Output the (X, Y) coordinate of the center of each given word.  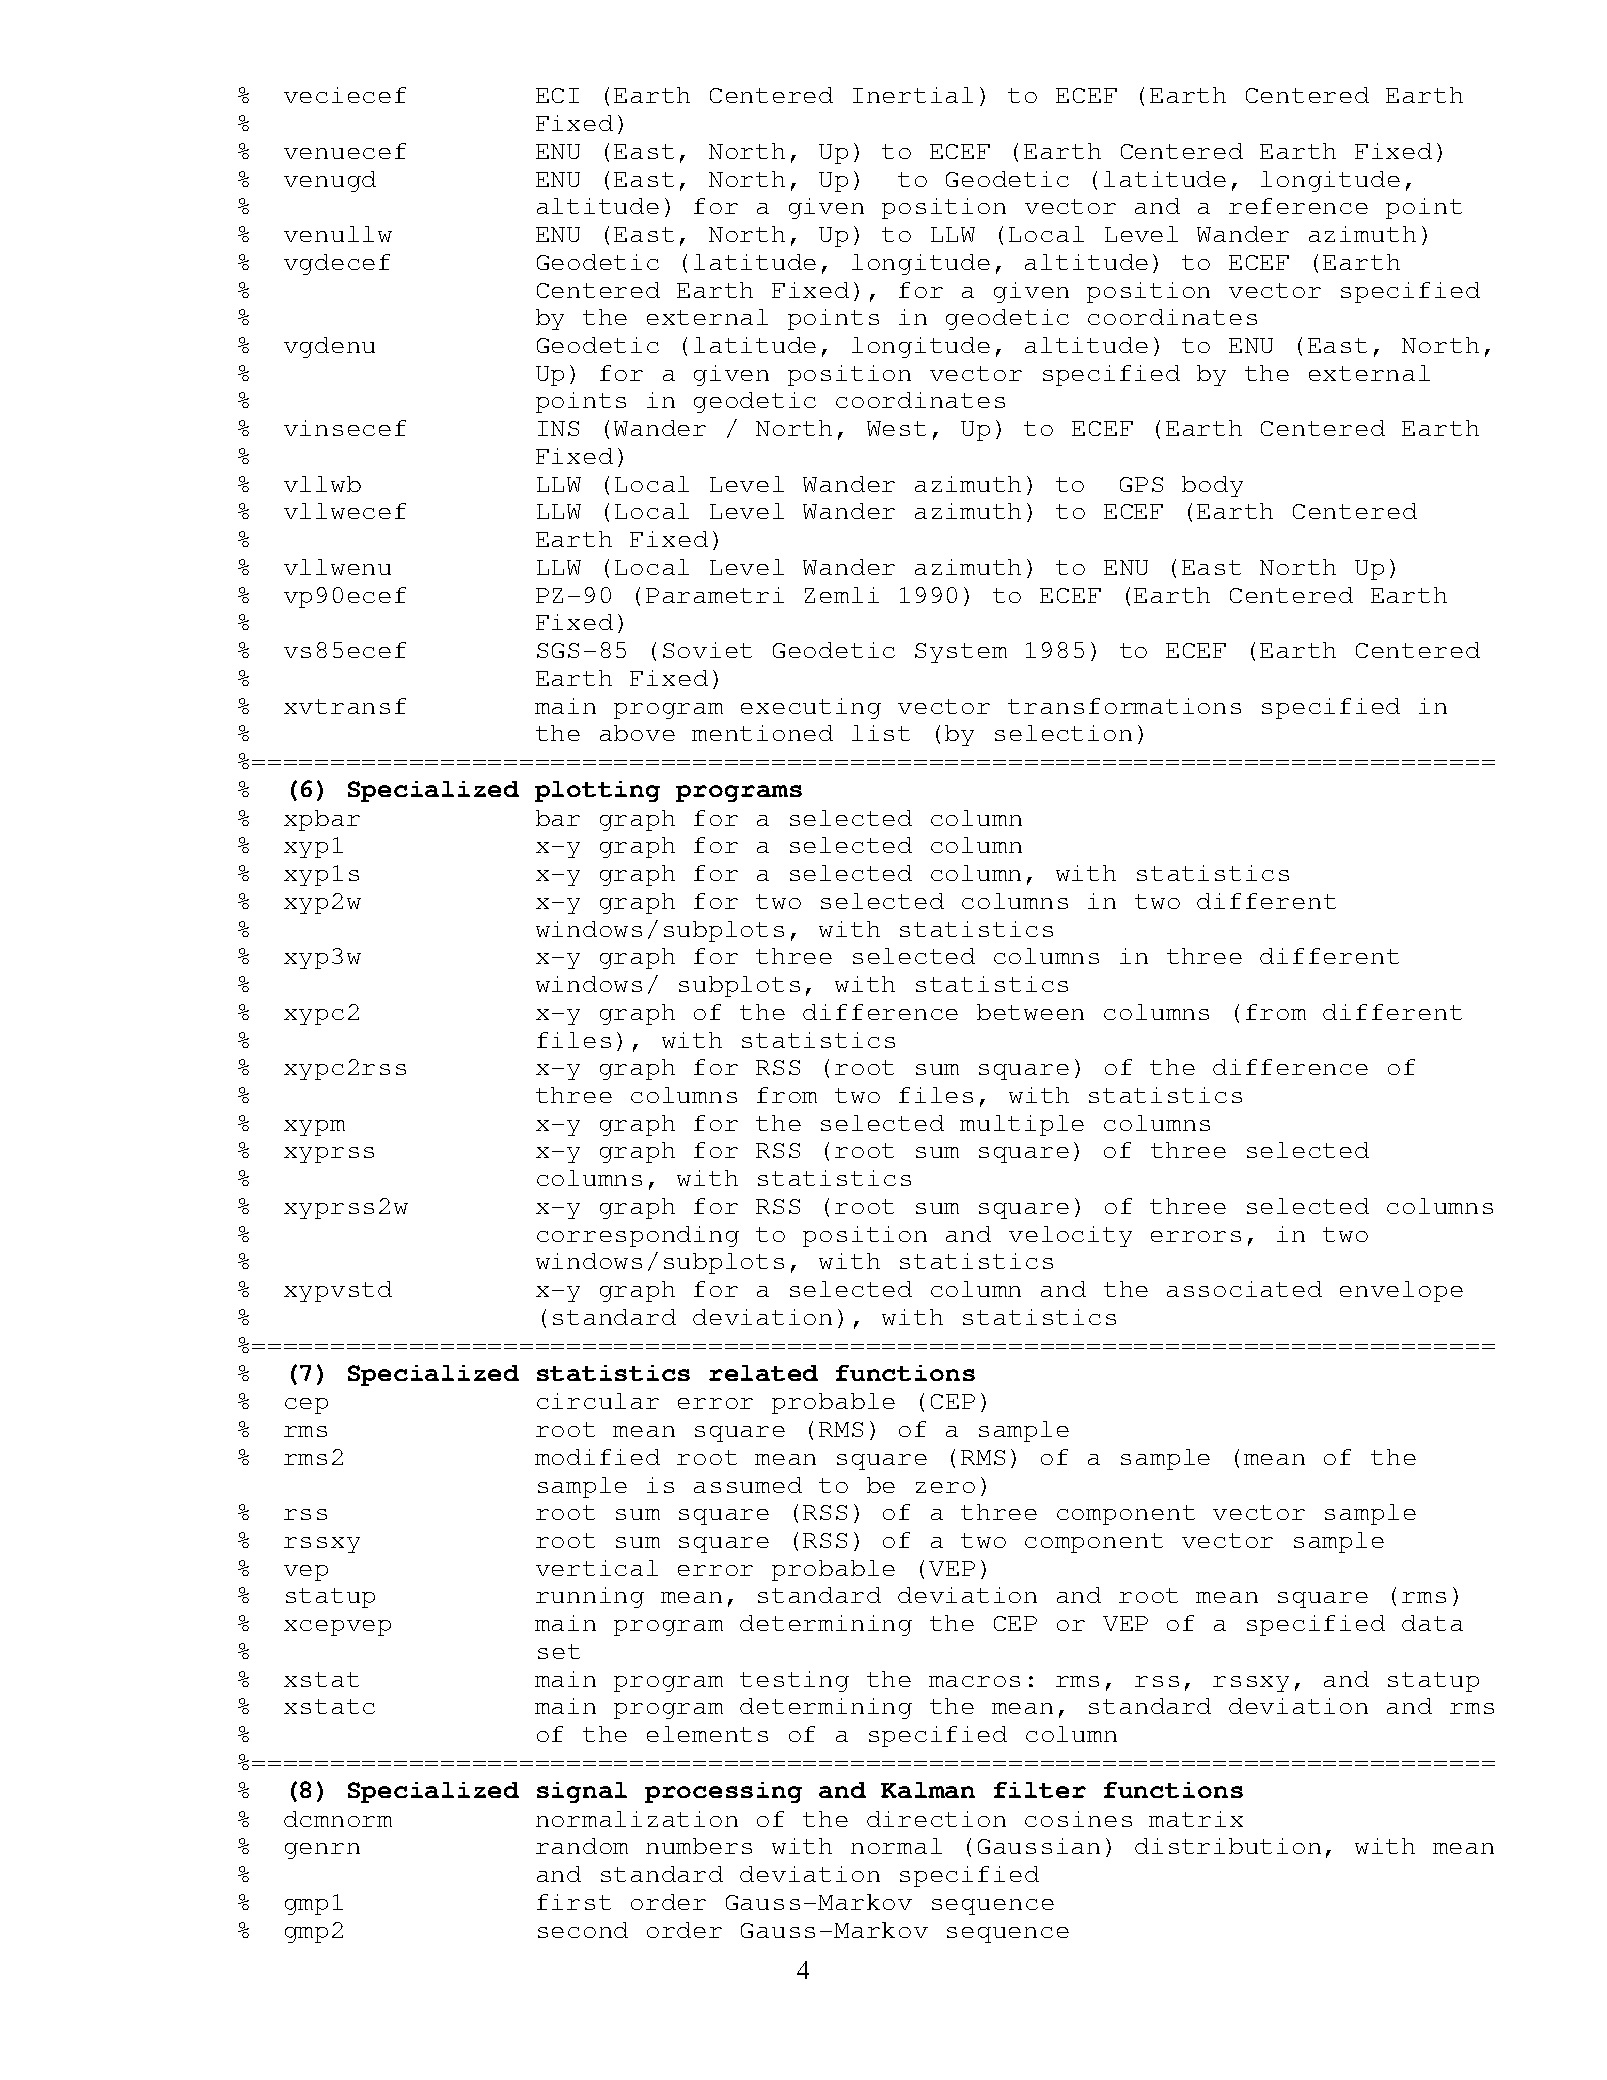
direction (936, 1819)
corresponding (638, 1236)
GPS (1141, 484)
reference (1298, 206)
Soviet (707, 650)
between (1030, 1012)
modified (597, 1457)
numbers (699, 1846)
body (1212, 486)
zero (945, 1487)
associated (1244, 1289)
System (961, 653)
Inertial (913, 95)
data (1432, 1623)
